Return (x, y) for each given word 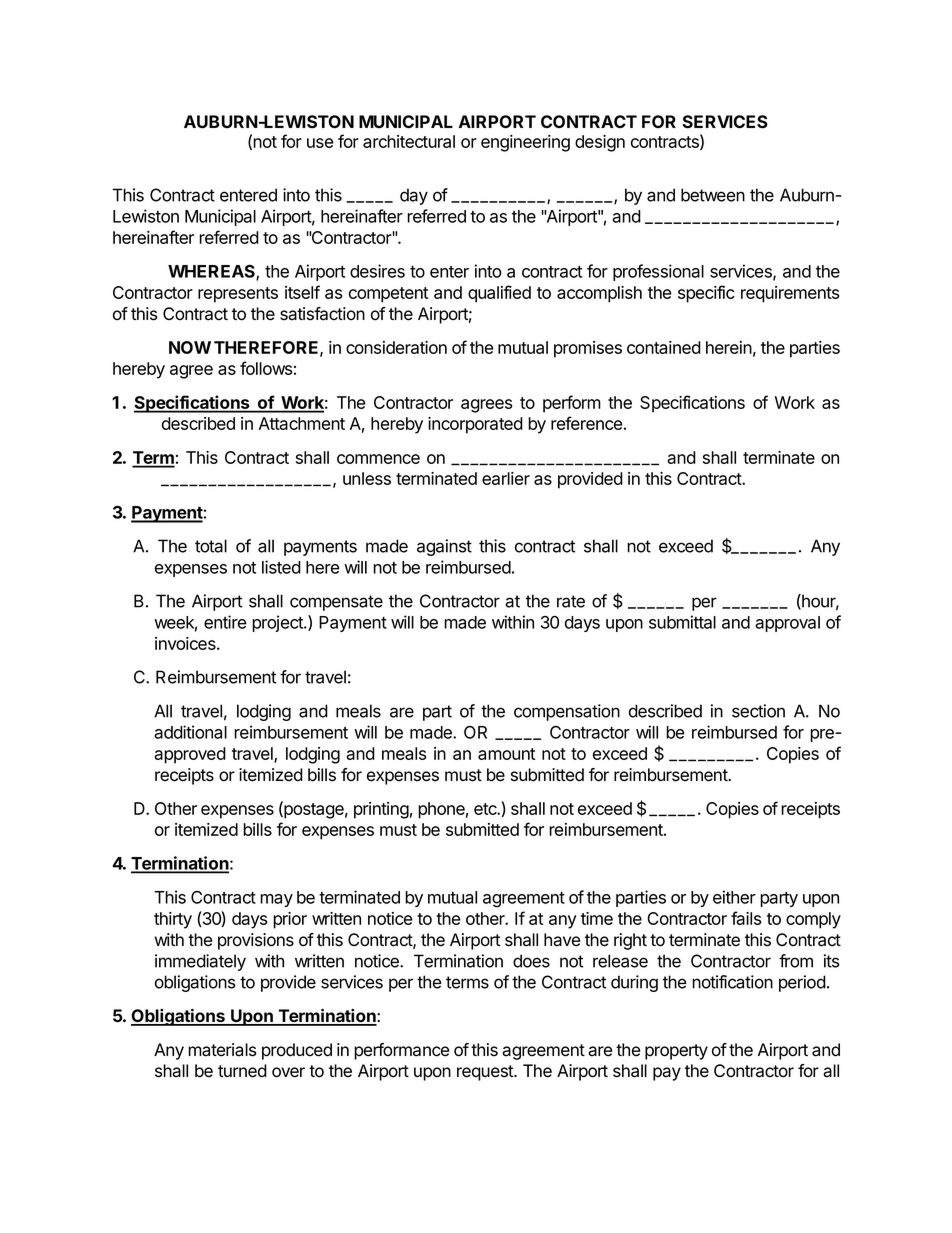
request (486, 1073)
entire (225, 622)
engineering (525, 143)
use (320, 143)
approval (787, 624)
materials (222, 1050)
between (713, 195)
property (676, 1052)
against (444, 547)
